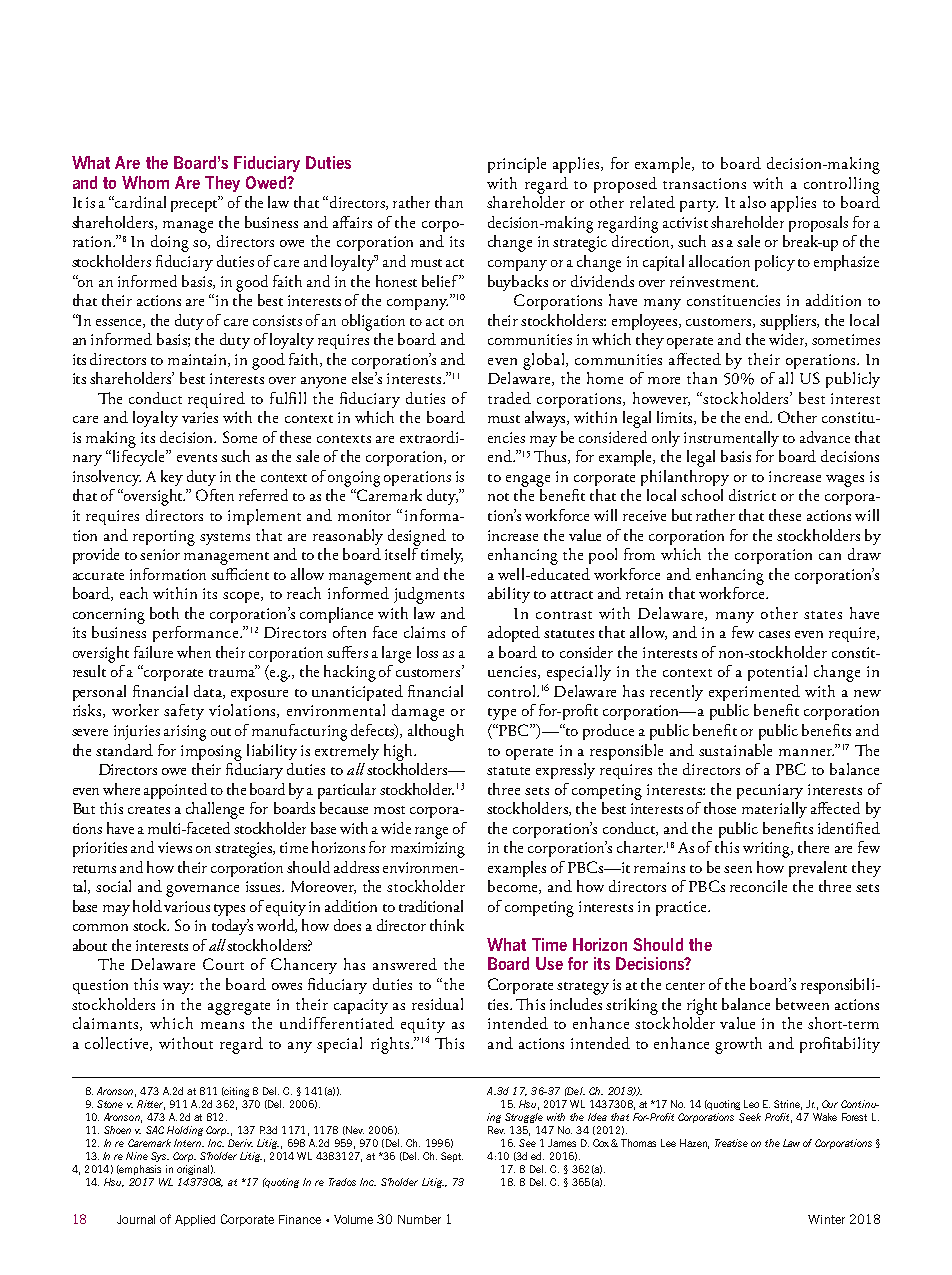  Describe the element at coordinates (418, 712) in the screenshot. I see `damage` at that location.
